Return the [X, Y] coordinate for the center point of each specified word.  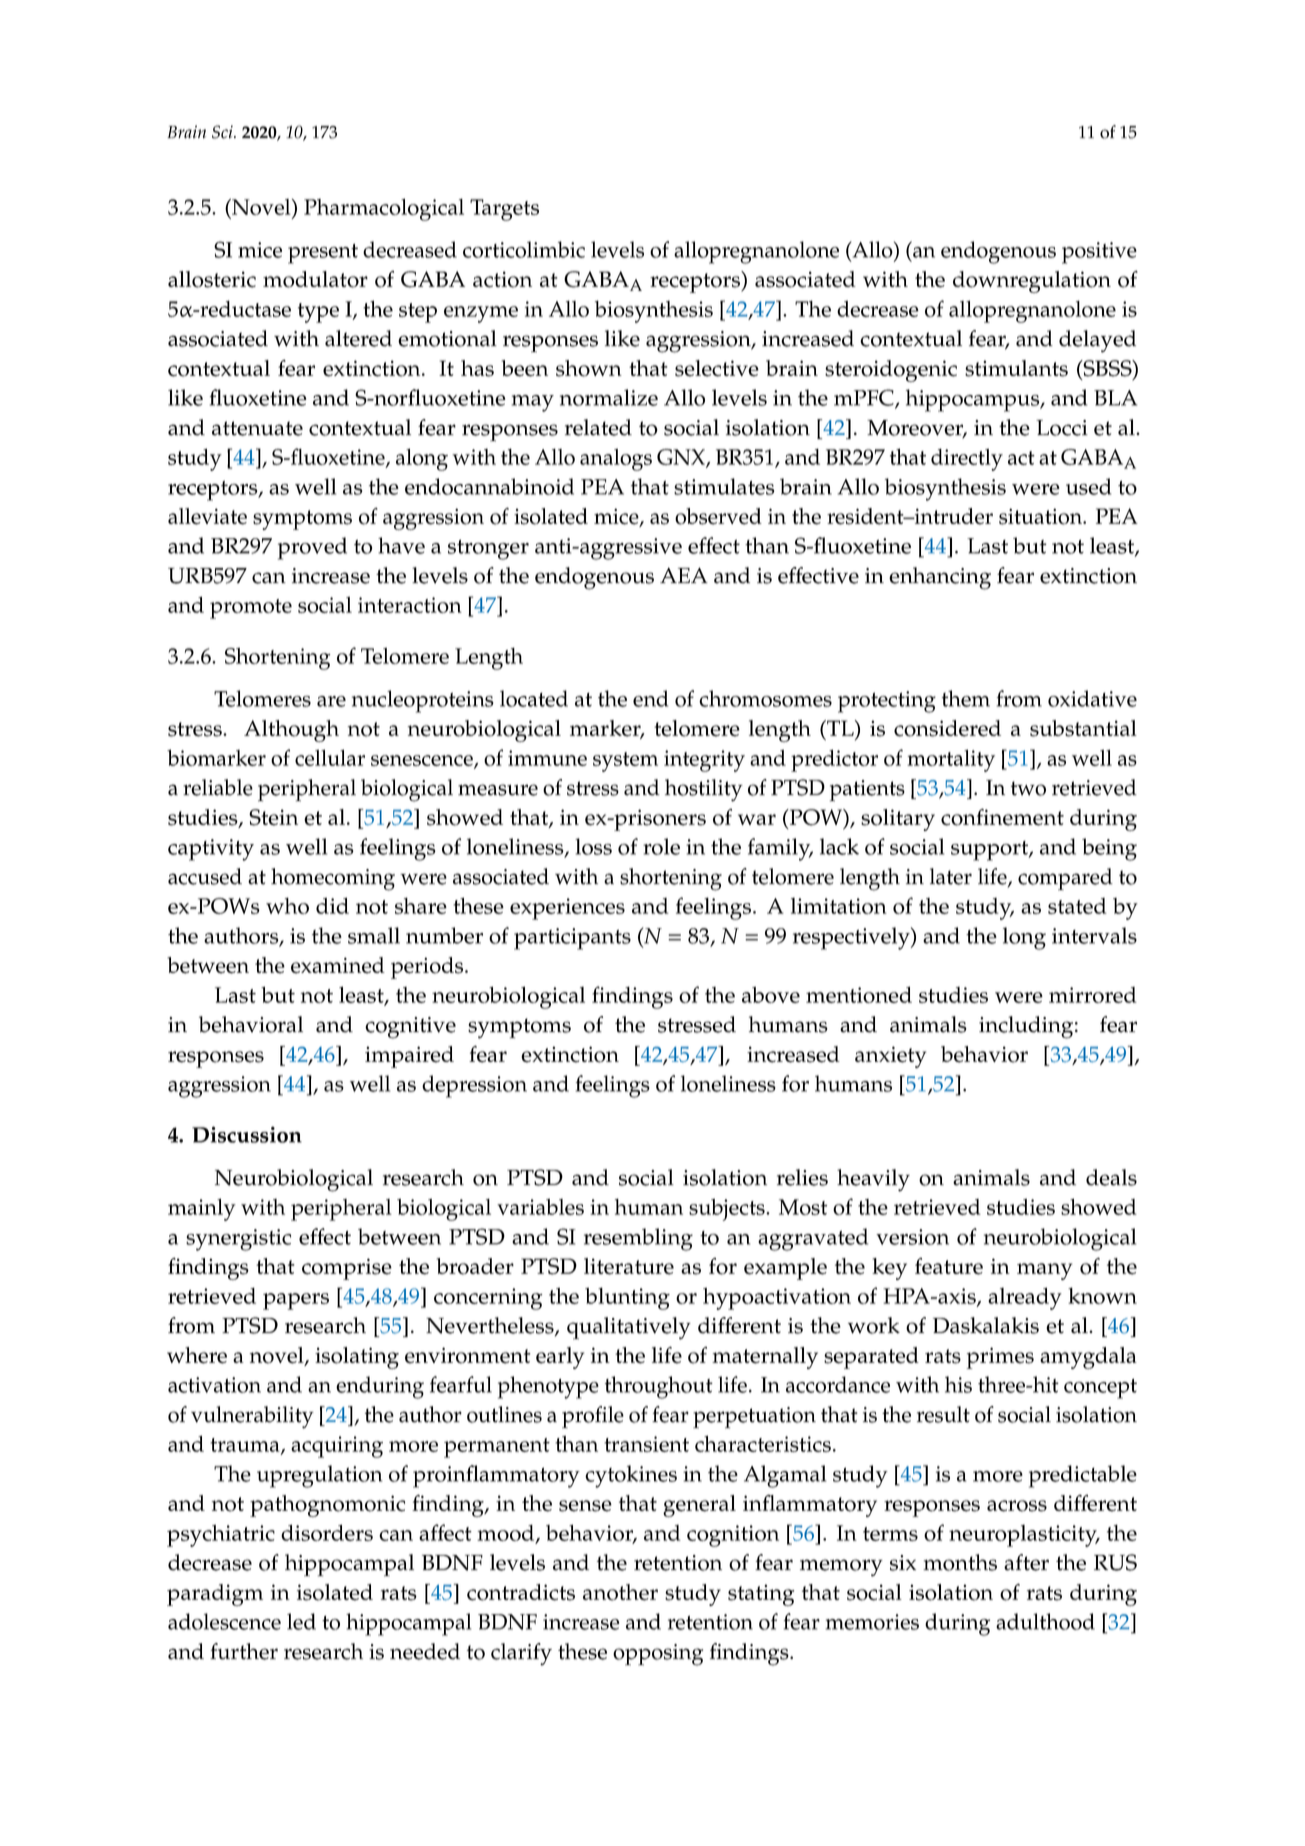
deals [1111, 1177]
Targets [504, 210]
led [301, 1621]
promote [251, 609]
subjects [728, 1210]
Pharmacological [384, 209]
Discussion [247, 1134]
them [966, 698]
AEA [684, 575]
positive [1099, 253]
